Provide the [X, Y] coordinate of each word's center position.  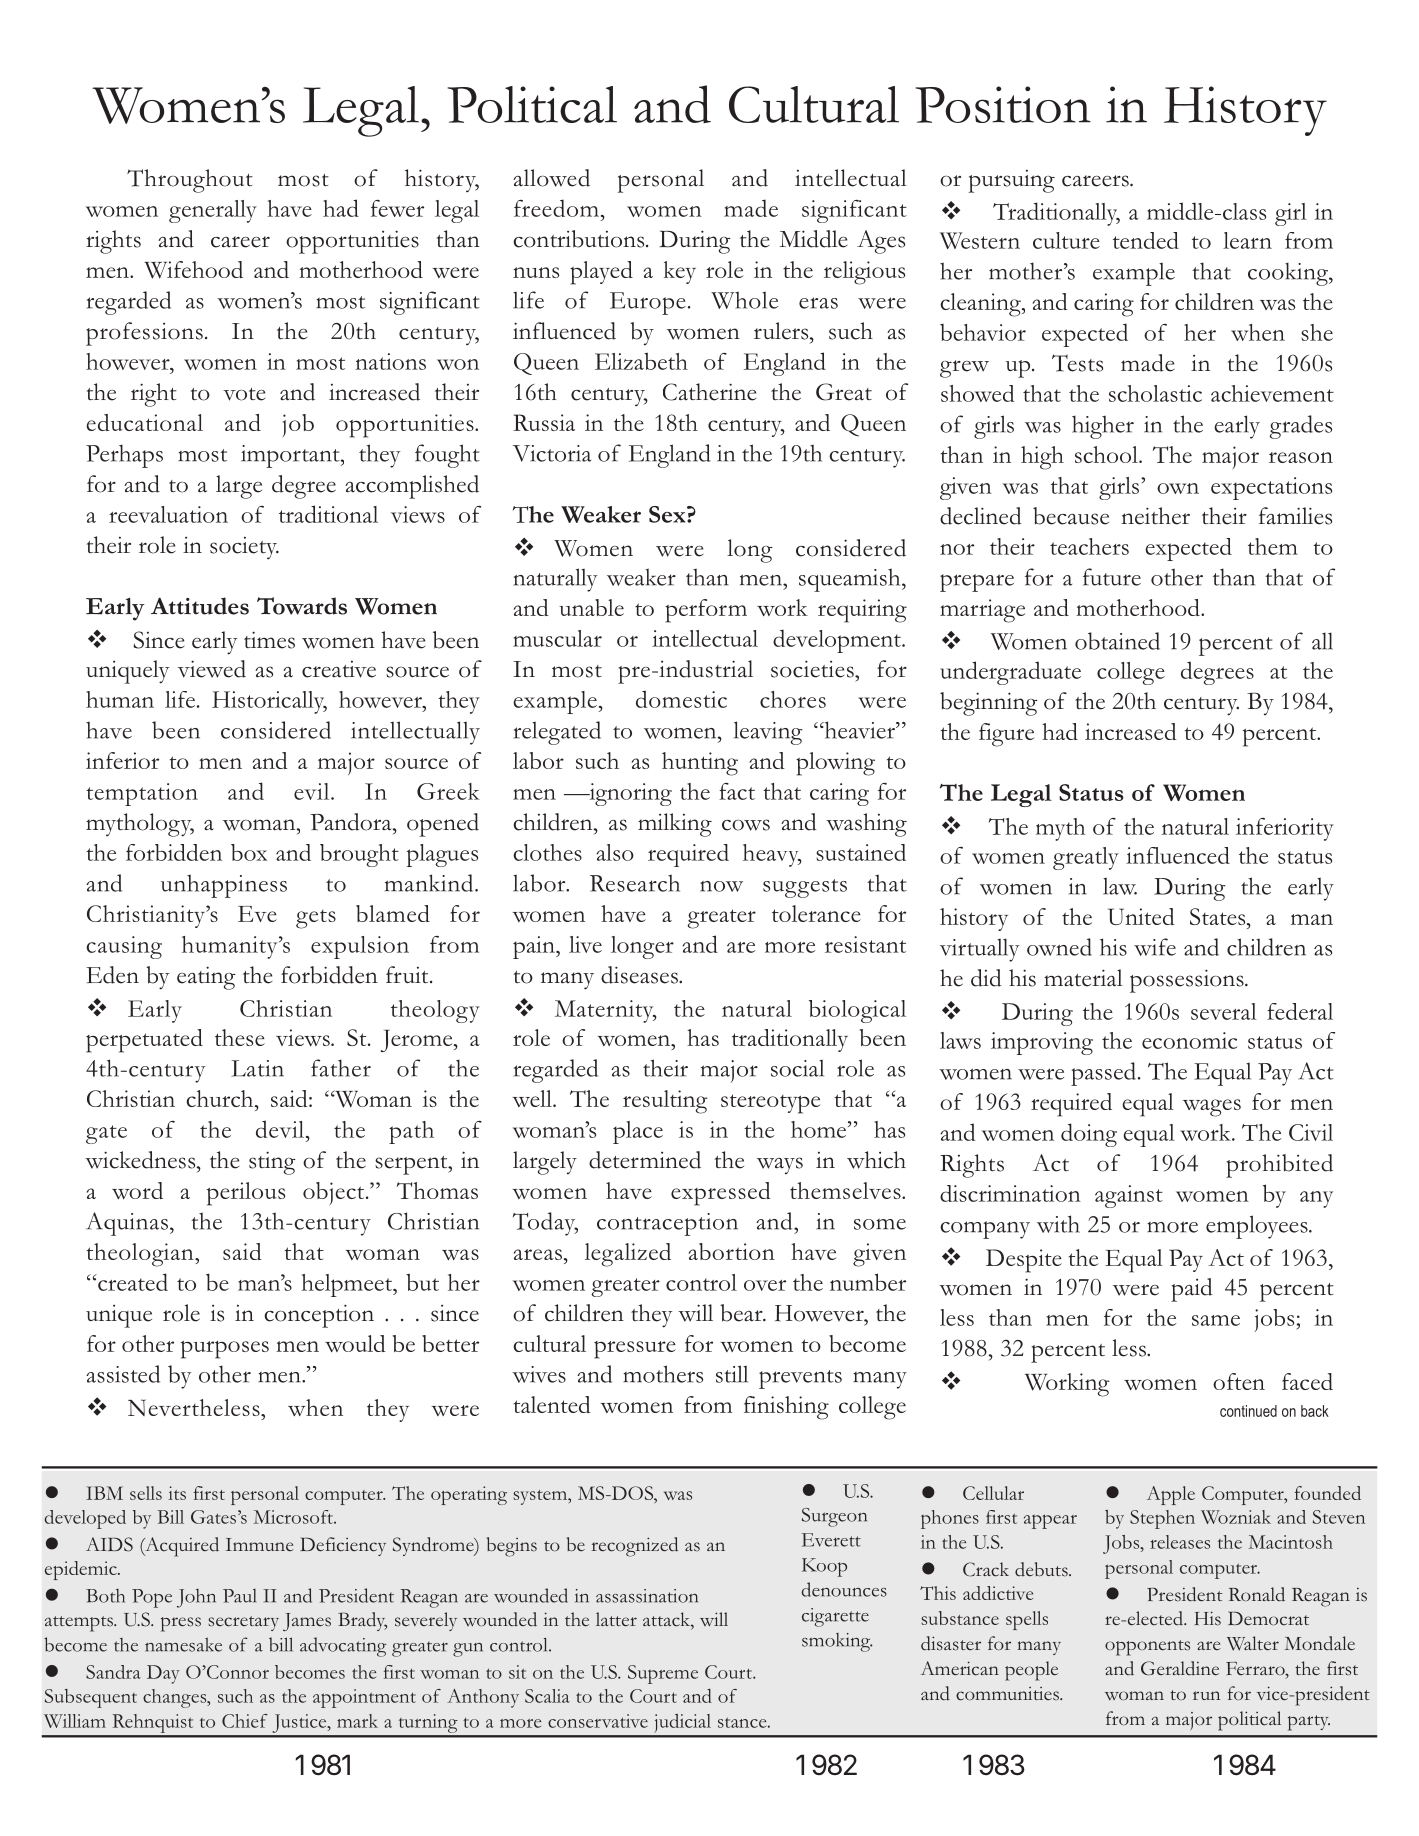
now [721, 886]
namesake [183, 1644]
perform [706, 611]
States [1219, 916]
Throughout [190, 181]
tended [1146, 240]
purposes [225, 1350]
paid [1192, 1290]
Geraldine [1180, 1668]
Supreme [663, 1674]
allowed [551, 178]
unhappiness [224, 886]
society [244, 548]
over [765, 1285]
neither [1155, 516]
